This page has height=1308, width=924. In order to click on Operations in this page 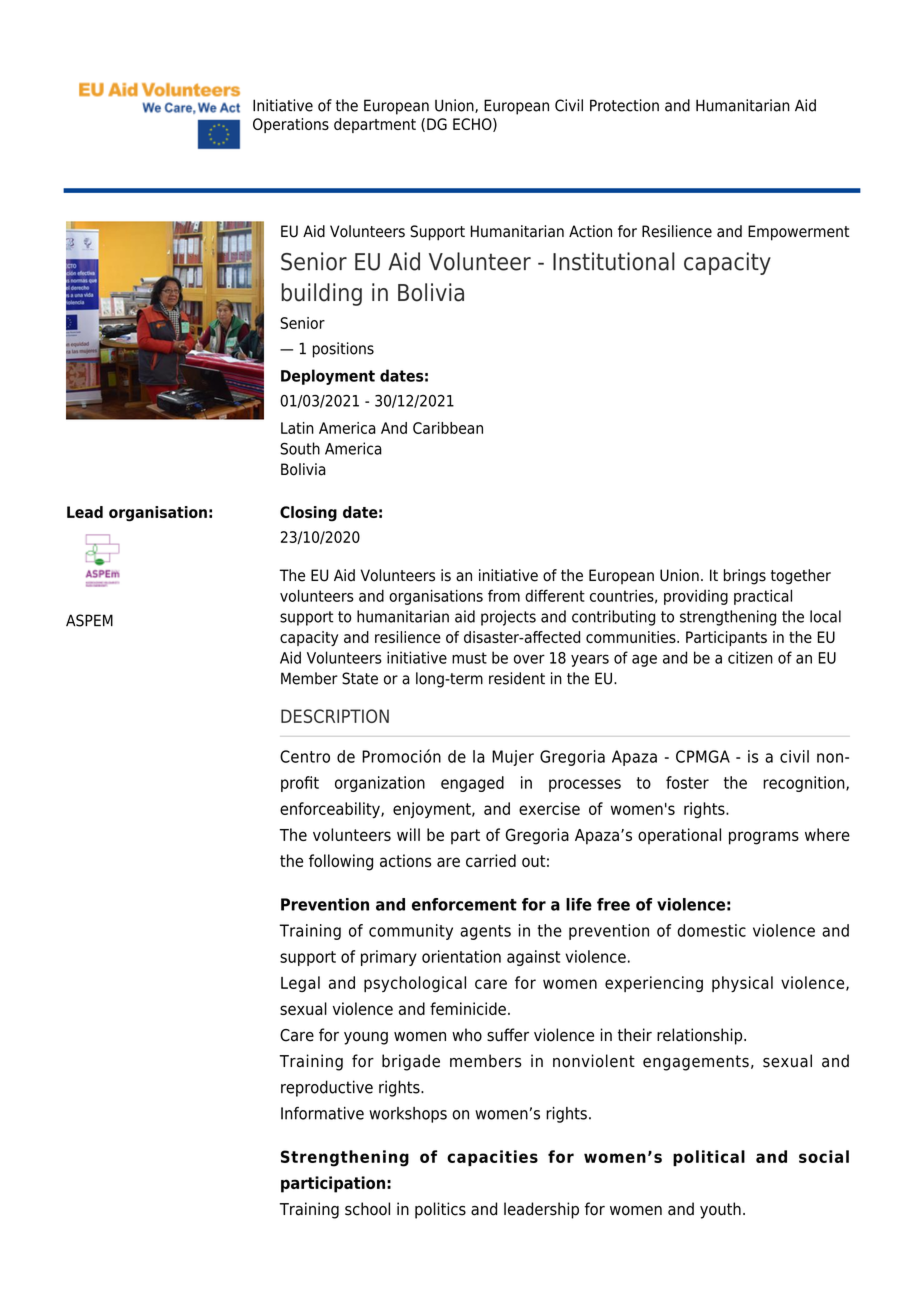, I will do `click(291, 125)`.
